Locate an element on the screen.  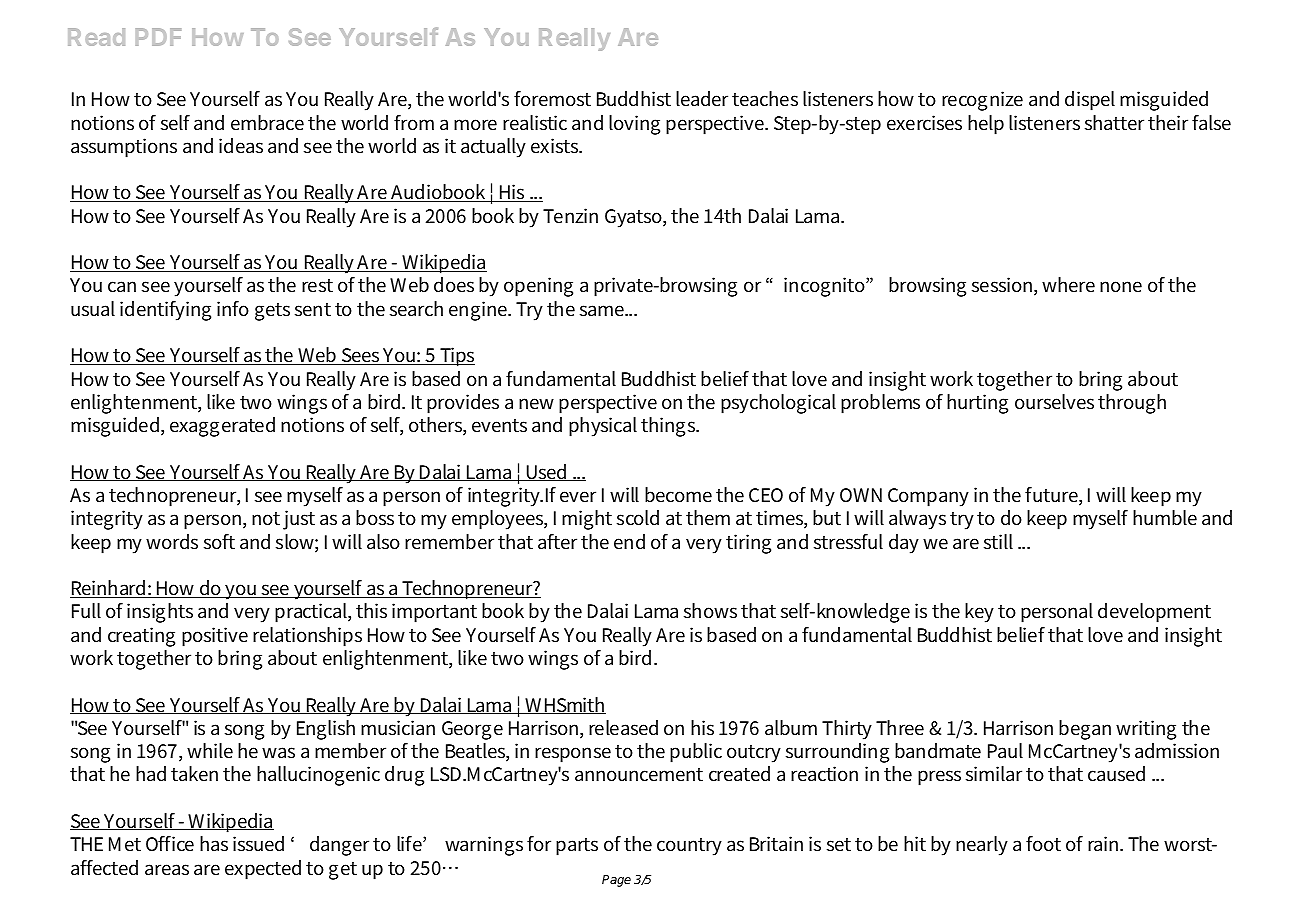
positive is located at coordinates (215, 637).
